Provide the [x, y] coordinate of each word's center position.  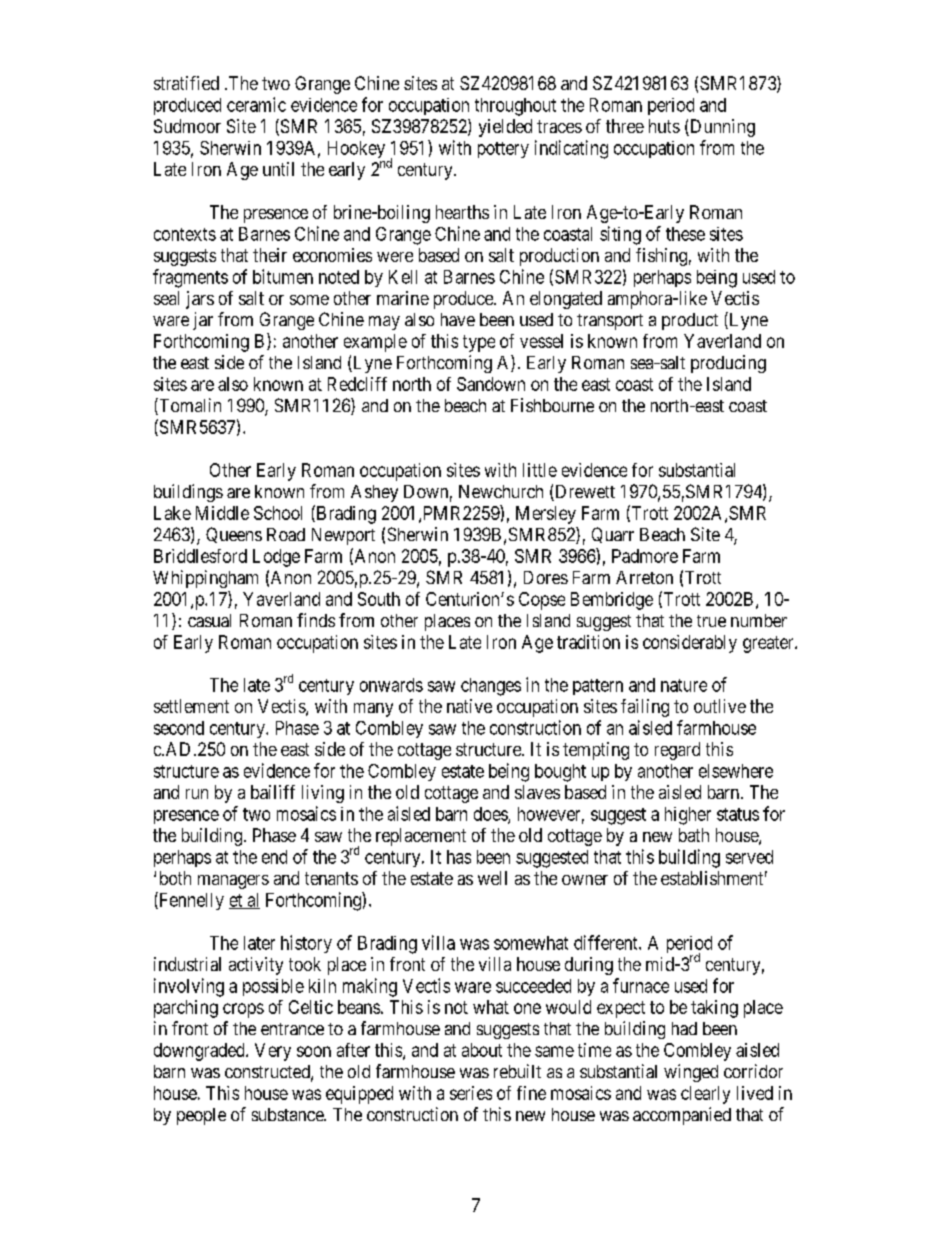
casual [209, 620]
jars [200, 300]
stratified [186, 83]
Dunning [721, 128]
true [711, 621]
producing [728, 364]
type [479, 343]
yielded [505, 128]
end [274, 857]
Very [273, 1052]
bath [694, 835]
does [491, 815]
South [379, 599]
